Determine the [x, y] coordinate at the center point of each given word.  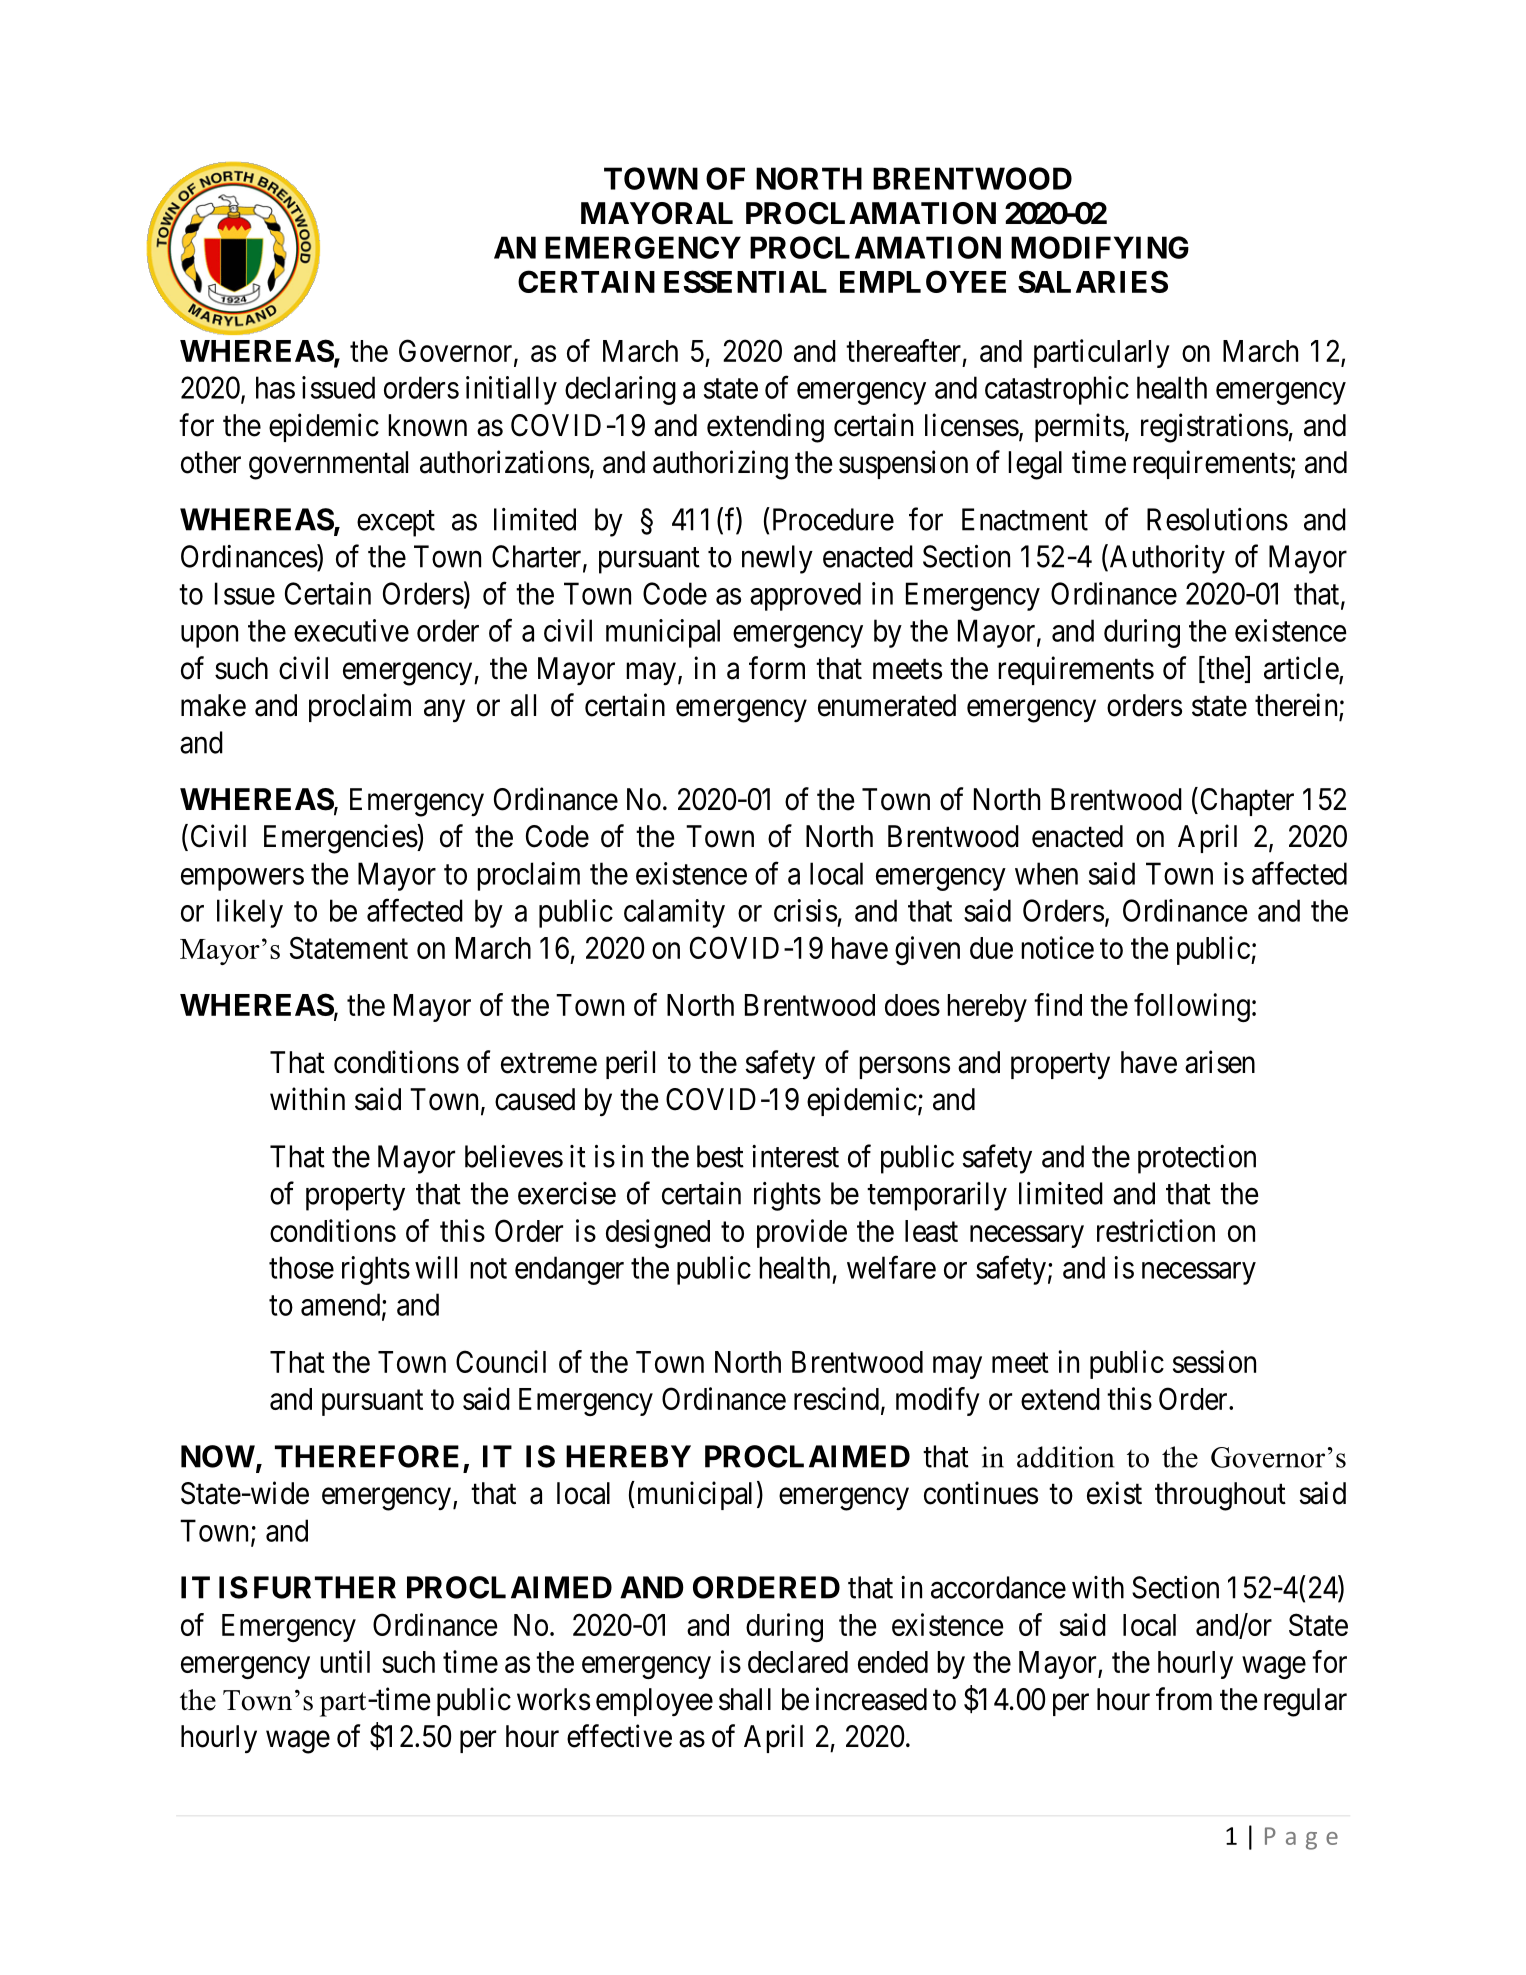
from [1184, 1699]
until [345, 1661]
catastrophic [1057, 390]
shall [745, 1699]
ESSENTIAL [745, 281]
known [427, 425]
